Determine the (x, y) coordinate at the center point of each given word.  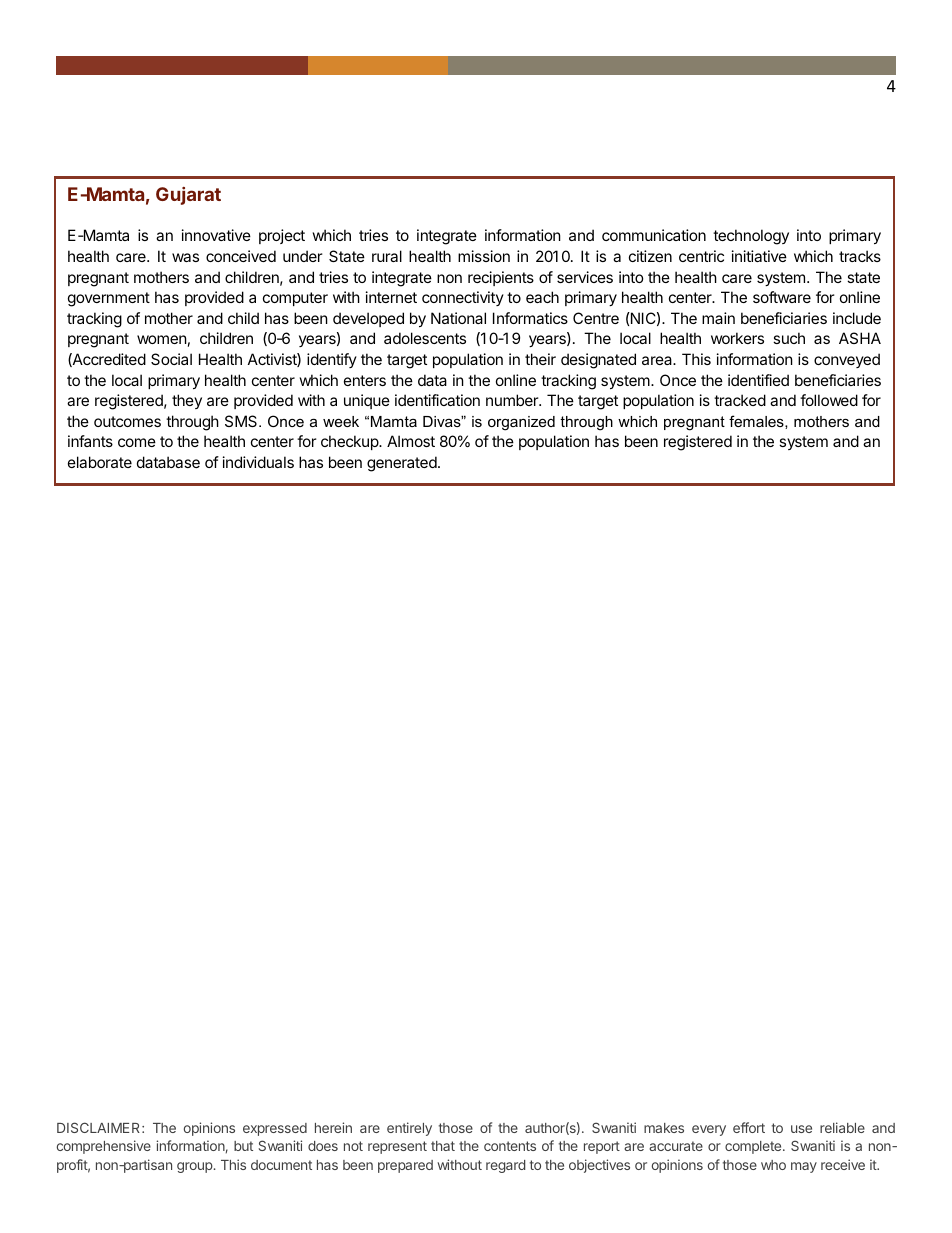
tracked (740, 400)
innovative (216, 235)
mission (484, 256)
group (195, 1167)
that (443, 1146)
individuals (258, 462)
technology (751, 237)
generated (402, 464)
